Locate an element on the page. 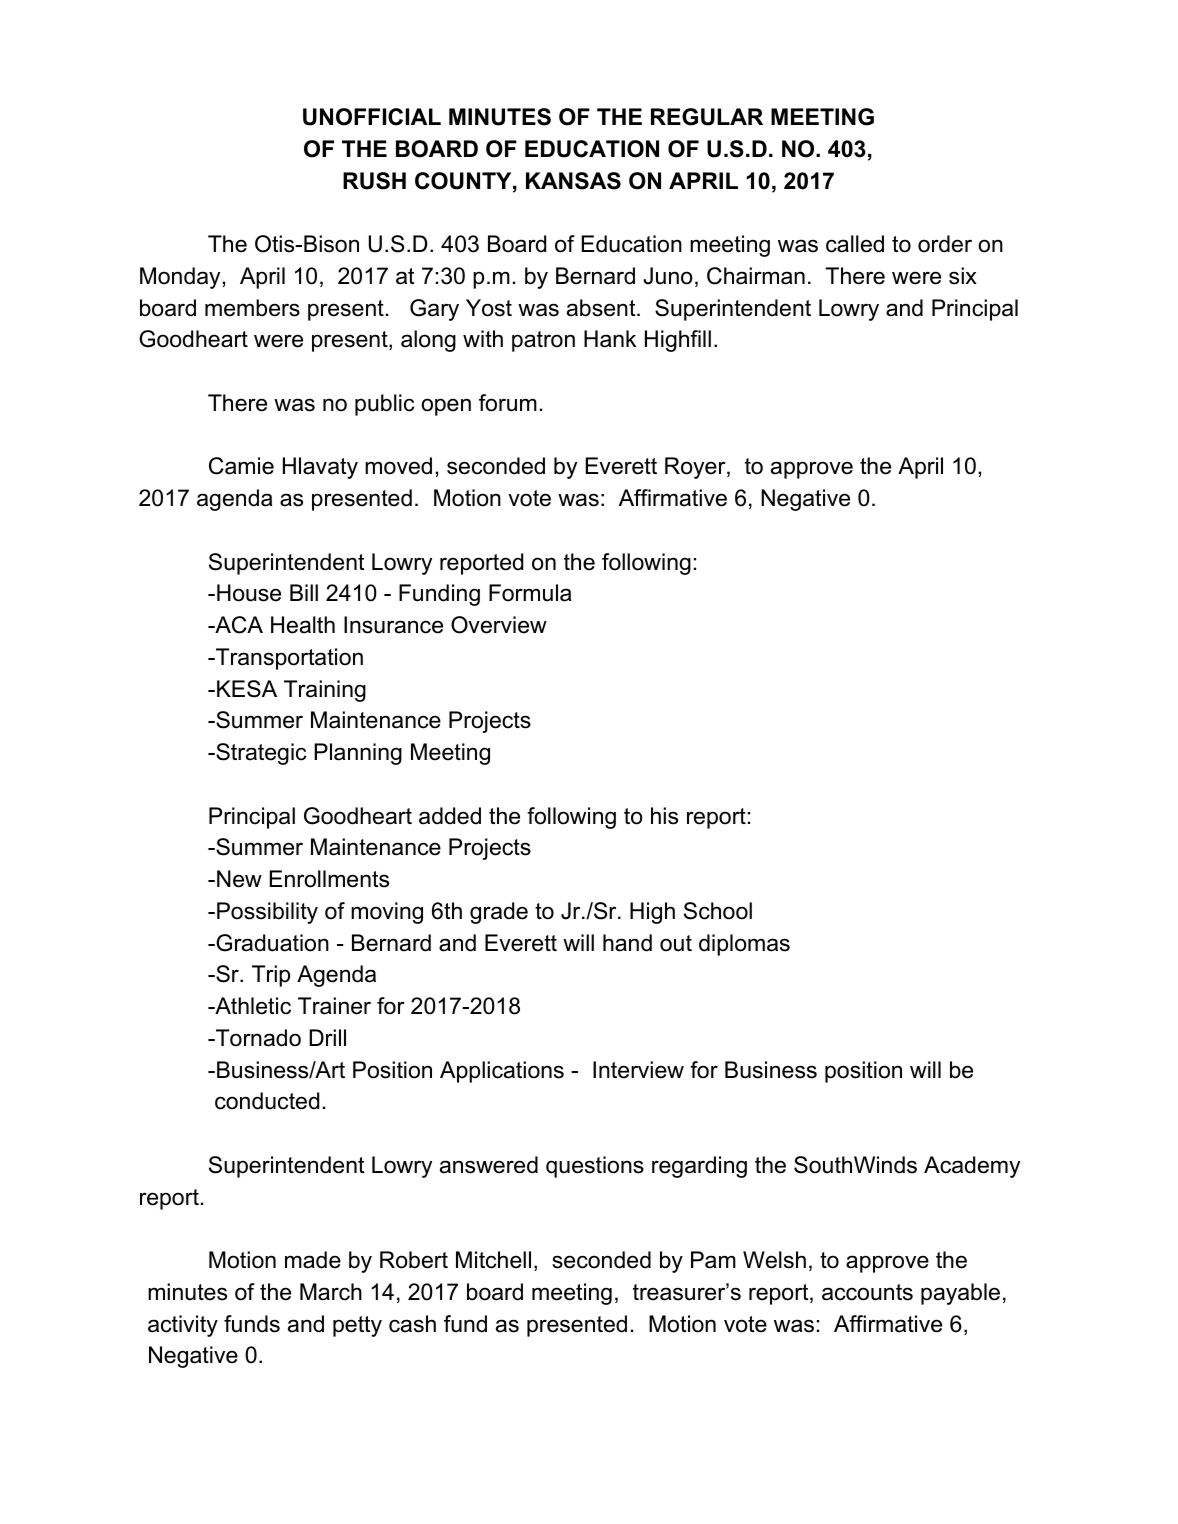 This document has height=1524, width=1178. forum is located at coordinates (508, 403).
